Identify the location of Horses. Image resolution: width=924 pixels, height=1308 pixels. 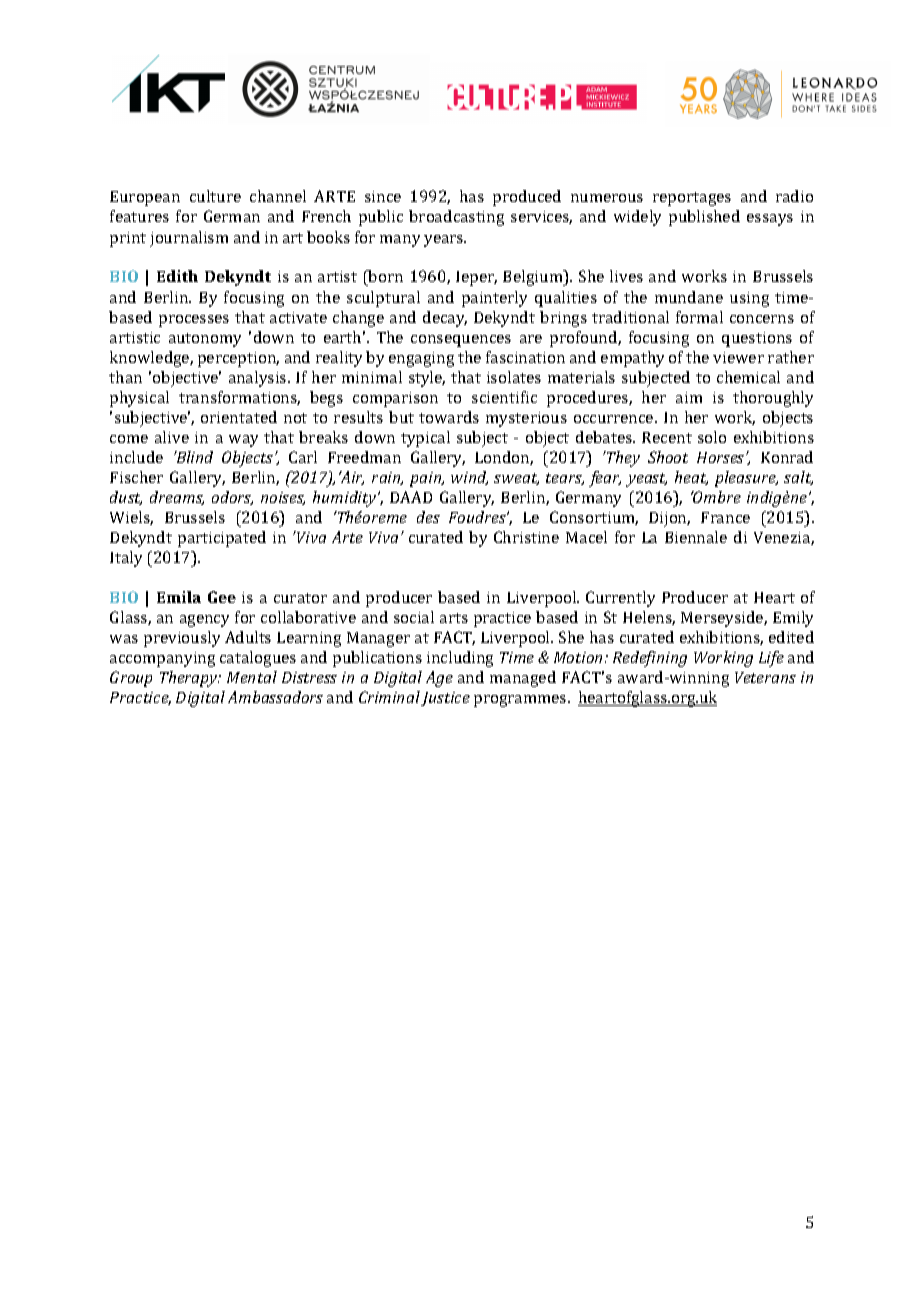
(722, 457).
